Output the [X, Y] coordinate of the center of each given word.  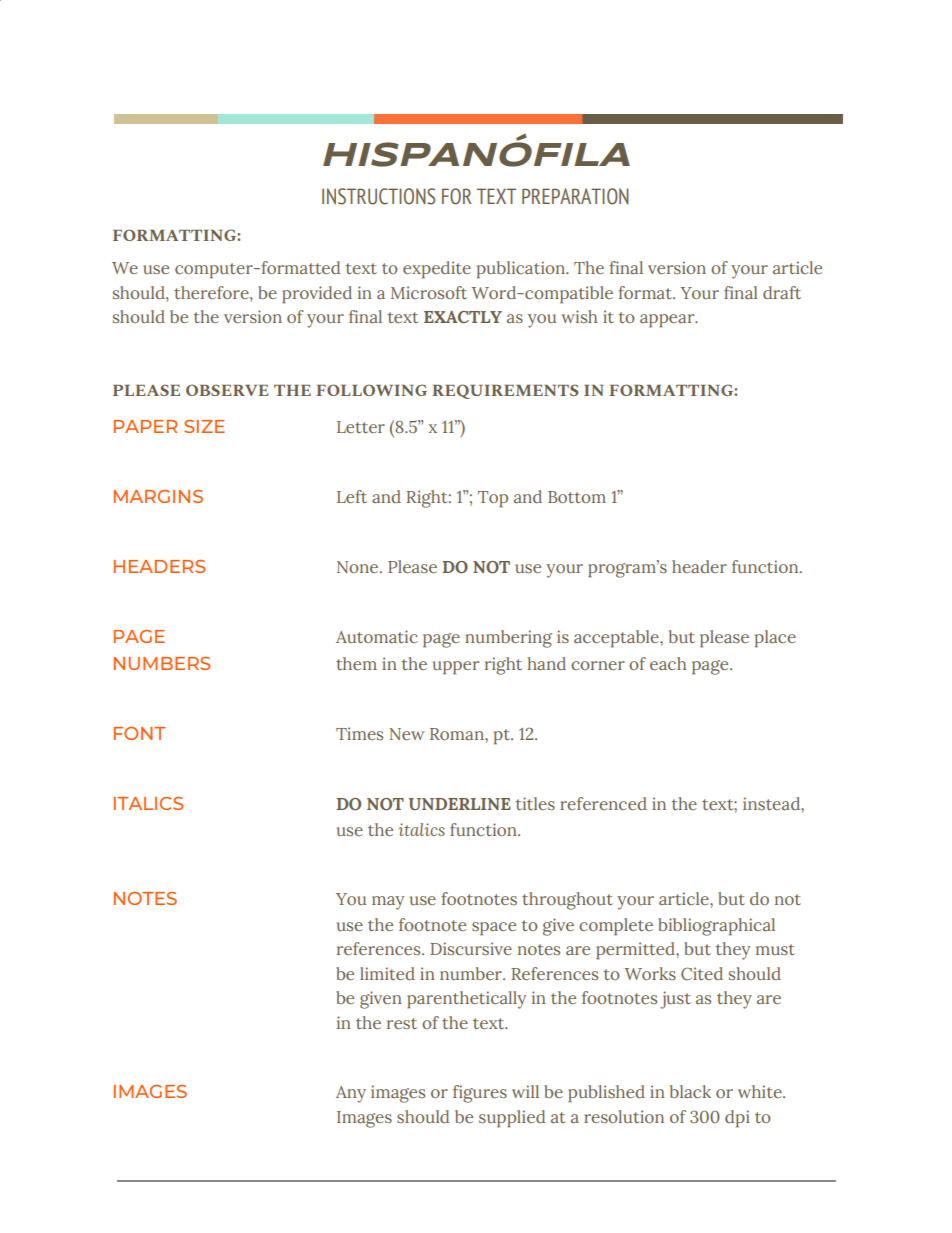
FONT [140, 733]
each [668, 663]
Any [351, 1094]
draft [782, 292]
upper [456, 668]
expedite [437, 270]
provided [317, 295]
